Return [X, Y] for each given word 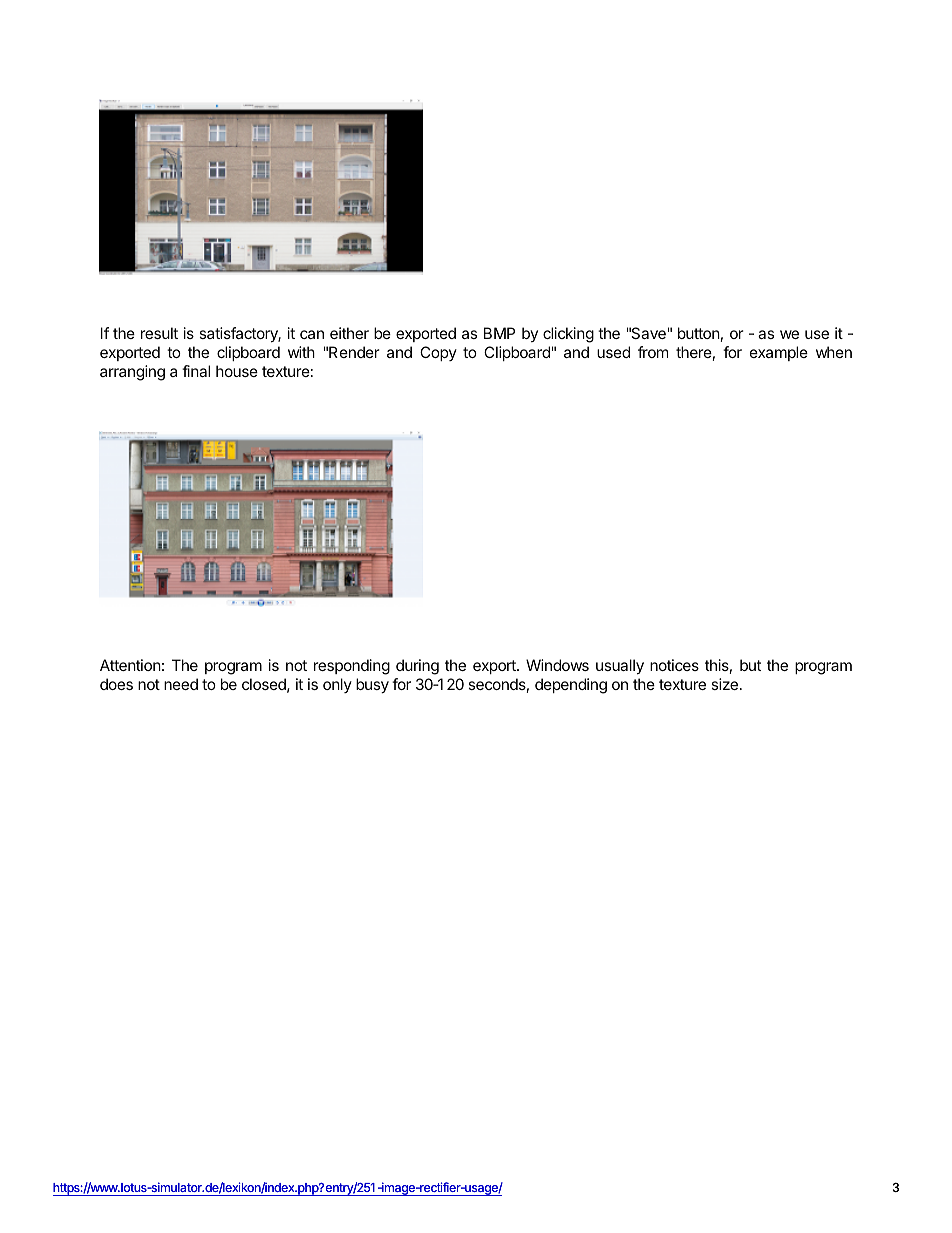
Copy [438, 353]
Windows [557, 665]
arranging [132, 373]
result [159, 333]
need [181, 684]
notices [674, 665]
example [779, 353]
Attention [130, 665]
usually [620, 667]
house [237, 371]
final [196, 371]
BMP [499, 333]
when [834, 352]
